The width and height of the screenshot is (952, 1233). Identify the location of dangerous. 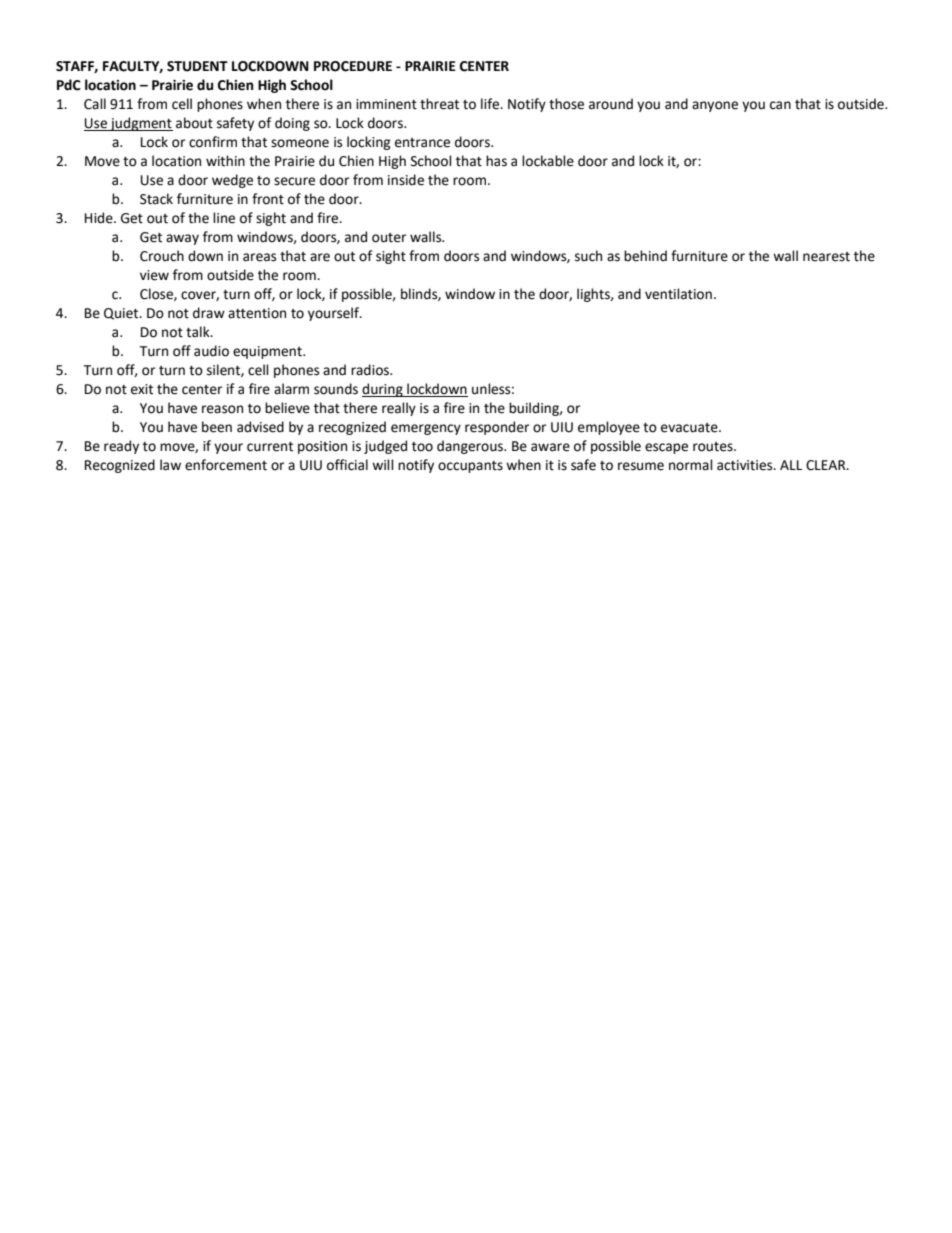
(471, 447).
